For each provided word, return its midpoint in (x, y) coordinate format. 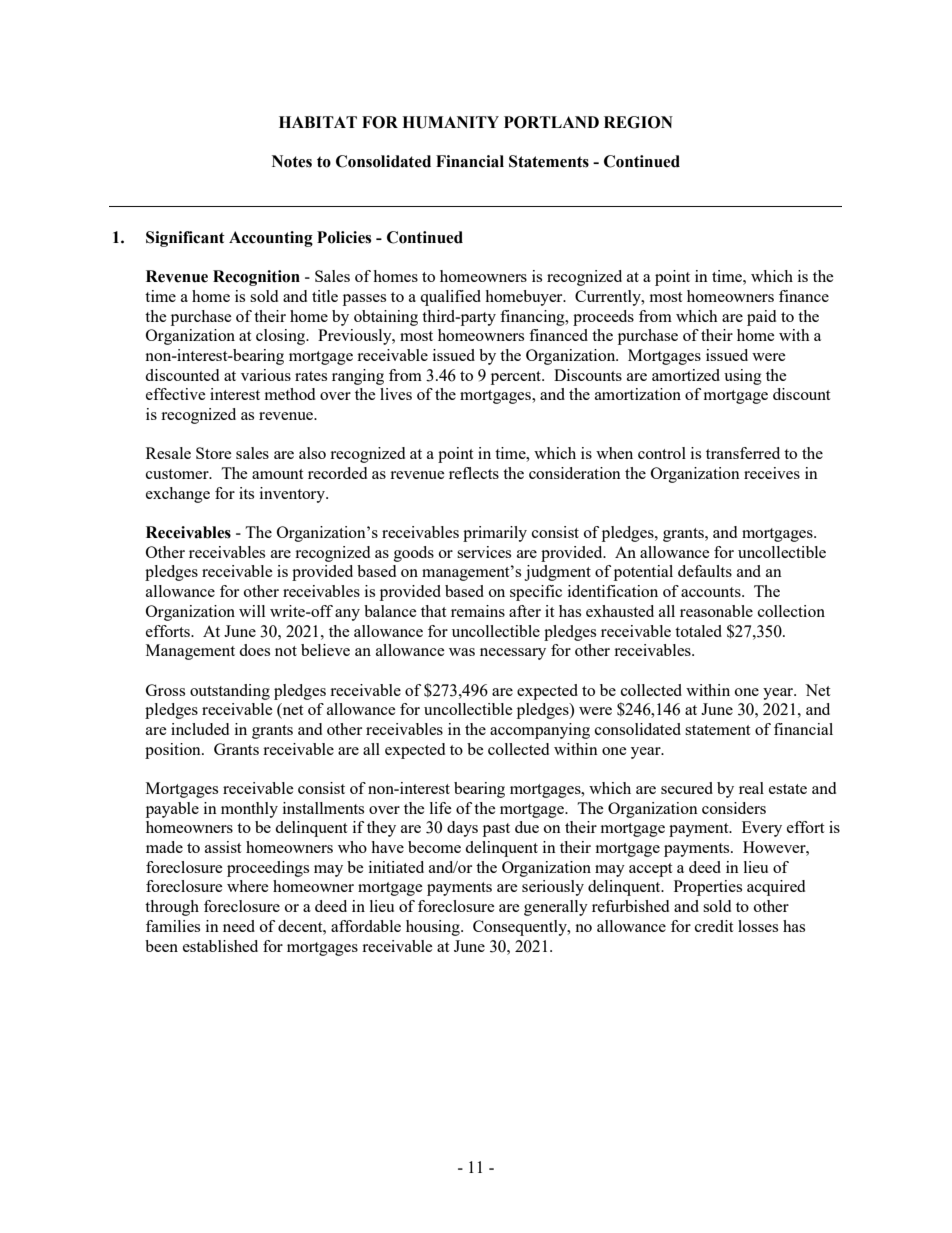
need (239, 926)
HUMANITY (450, 122)
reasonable (716, 611)
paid (761, 318)
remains (478, 611)
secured (687, 788)
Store (214, 453)
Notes (292, 161)
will (252, 611)
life (441, 808)
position (174, 751)
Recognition (256, 278)
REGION (638, 122)
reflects (474, 473)
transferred (743, 453)
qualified (450, 298)
